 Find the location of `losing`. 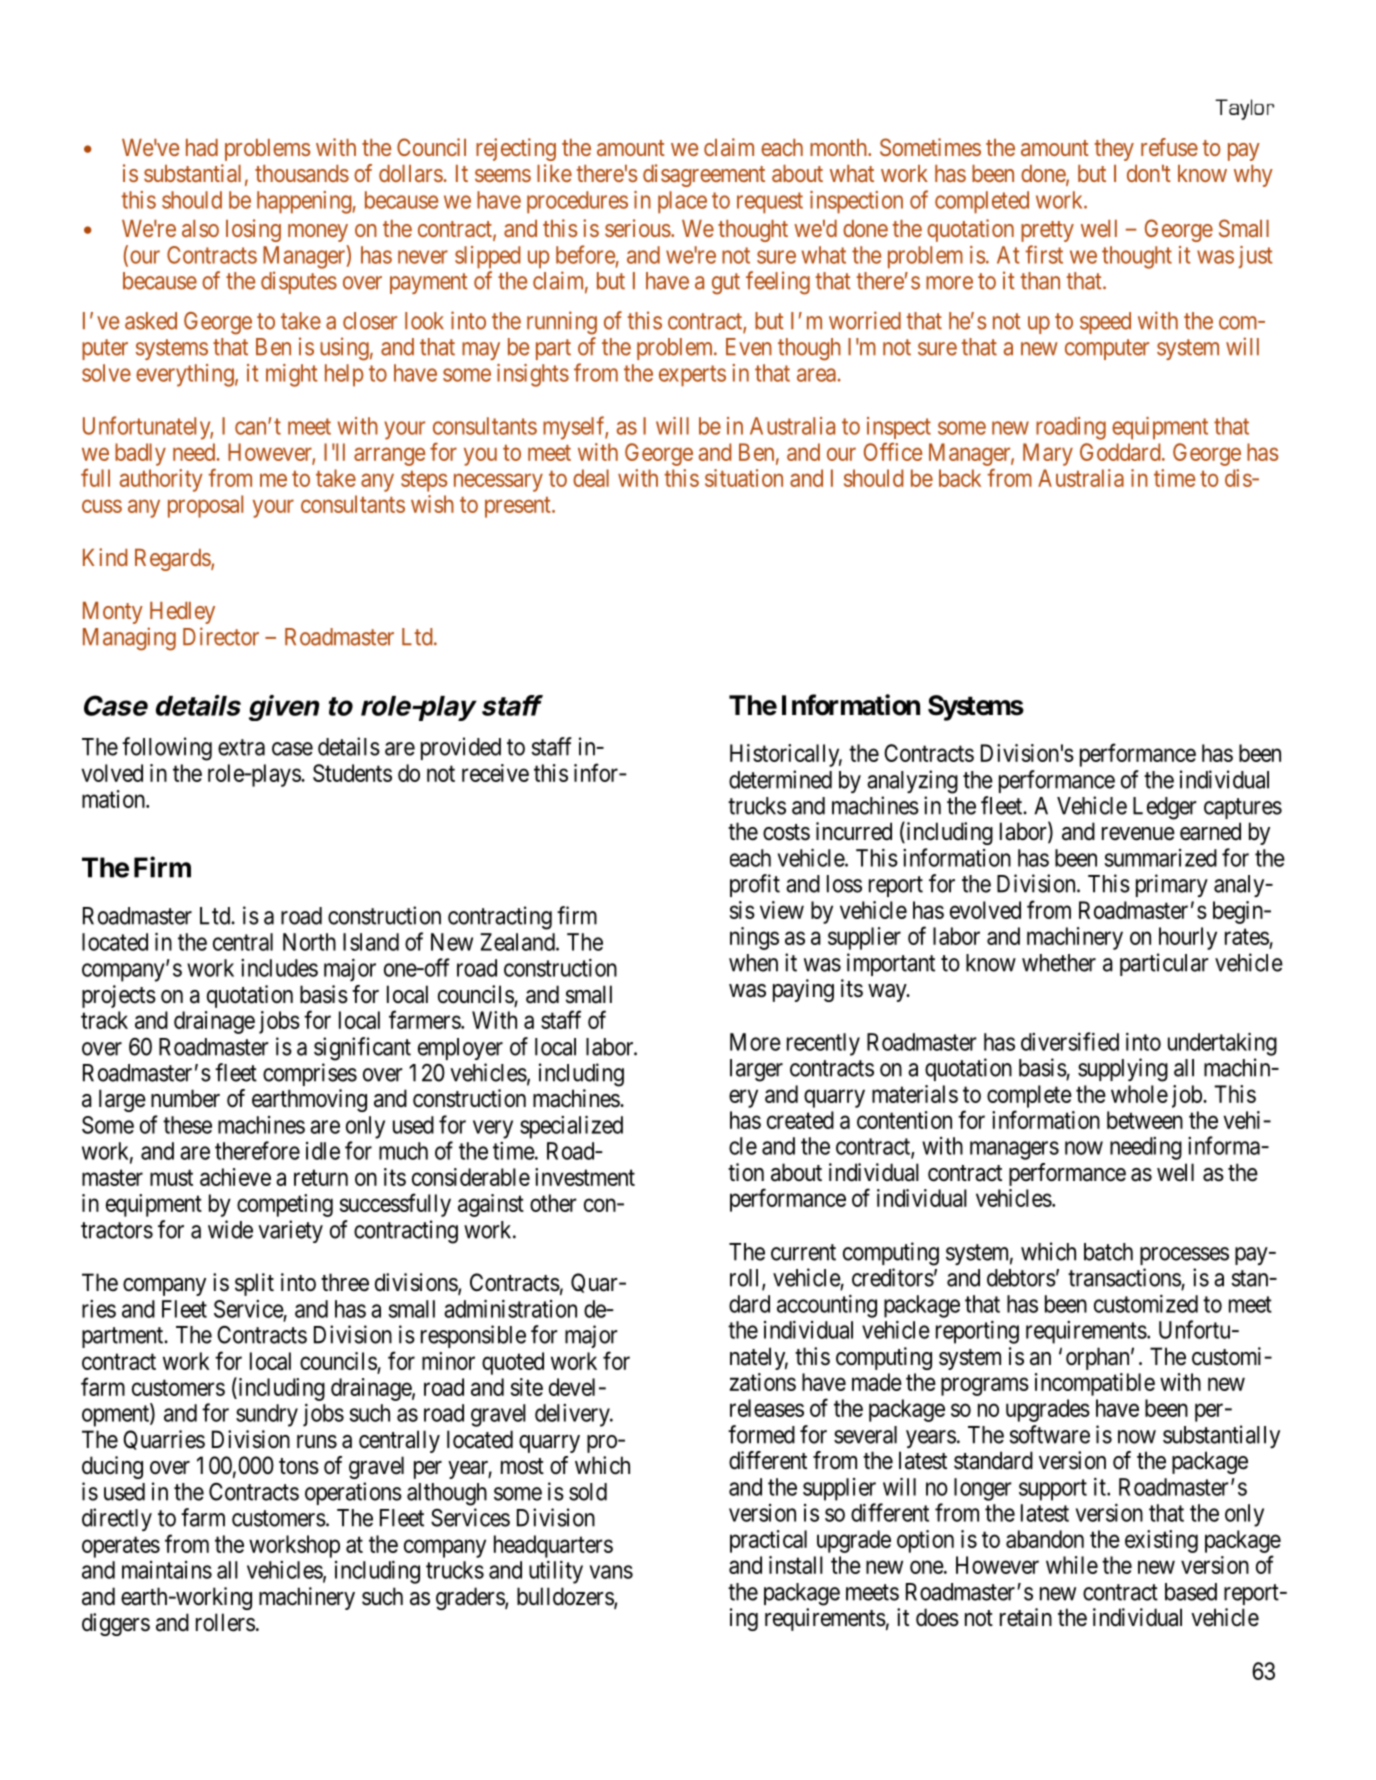

losing is located at coordinates (253, 230).
